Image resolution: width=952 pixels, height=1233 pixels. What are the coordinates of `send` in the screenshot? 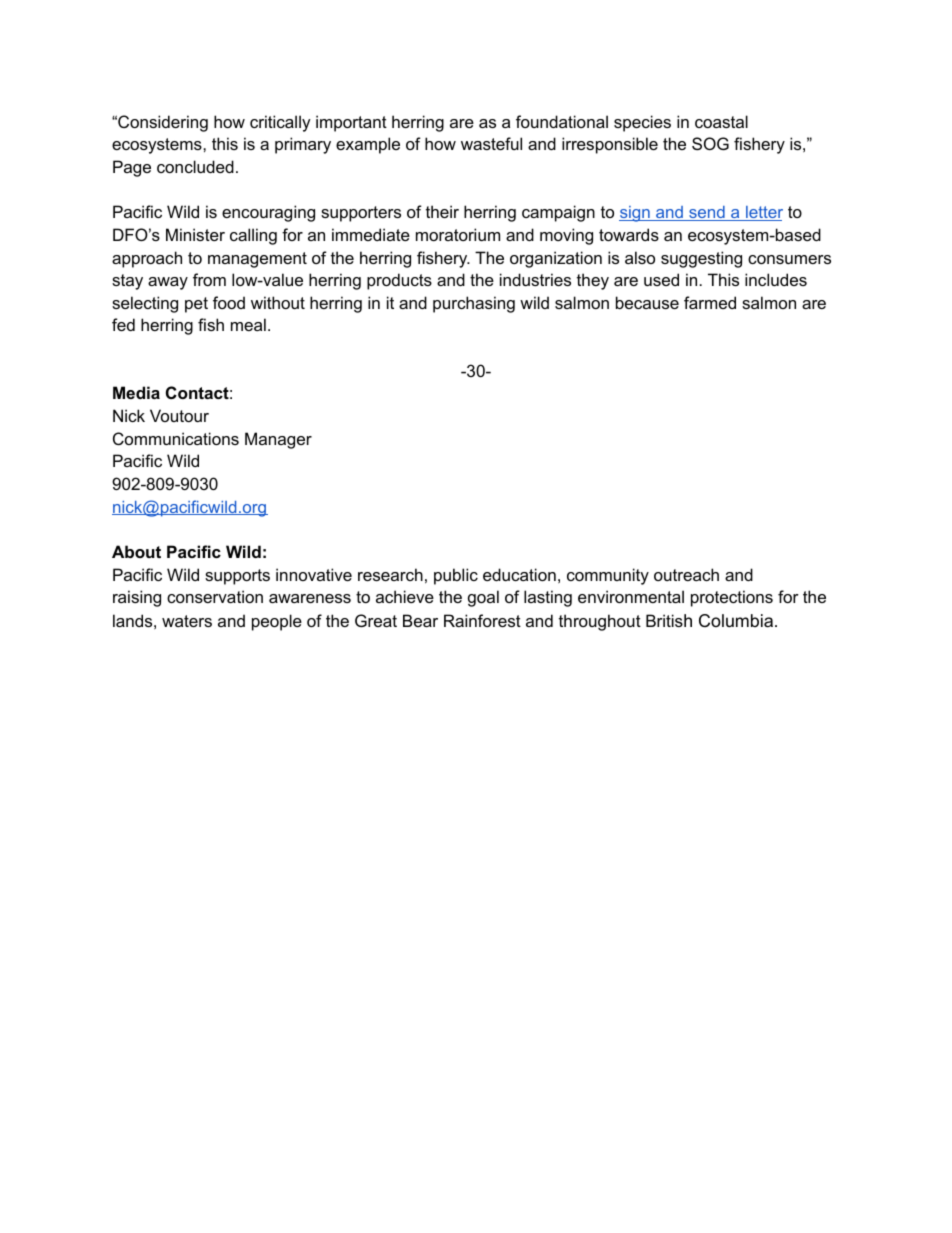 It's located at (707, 213).
